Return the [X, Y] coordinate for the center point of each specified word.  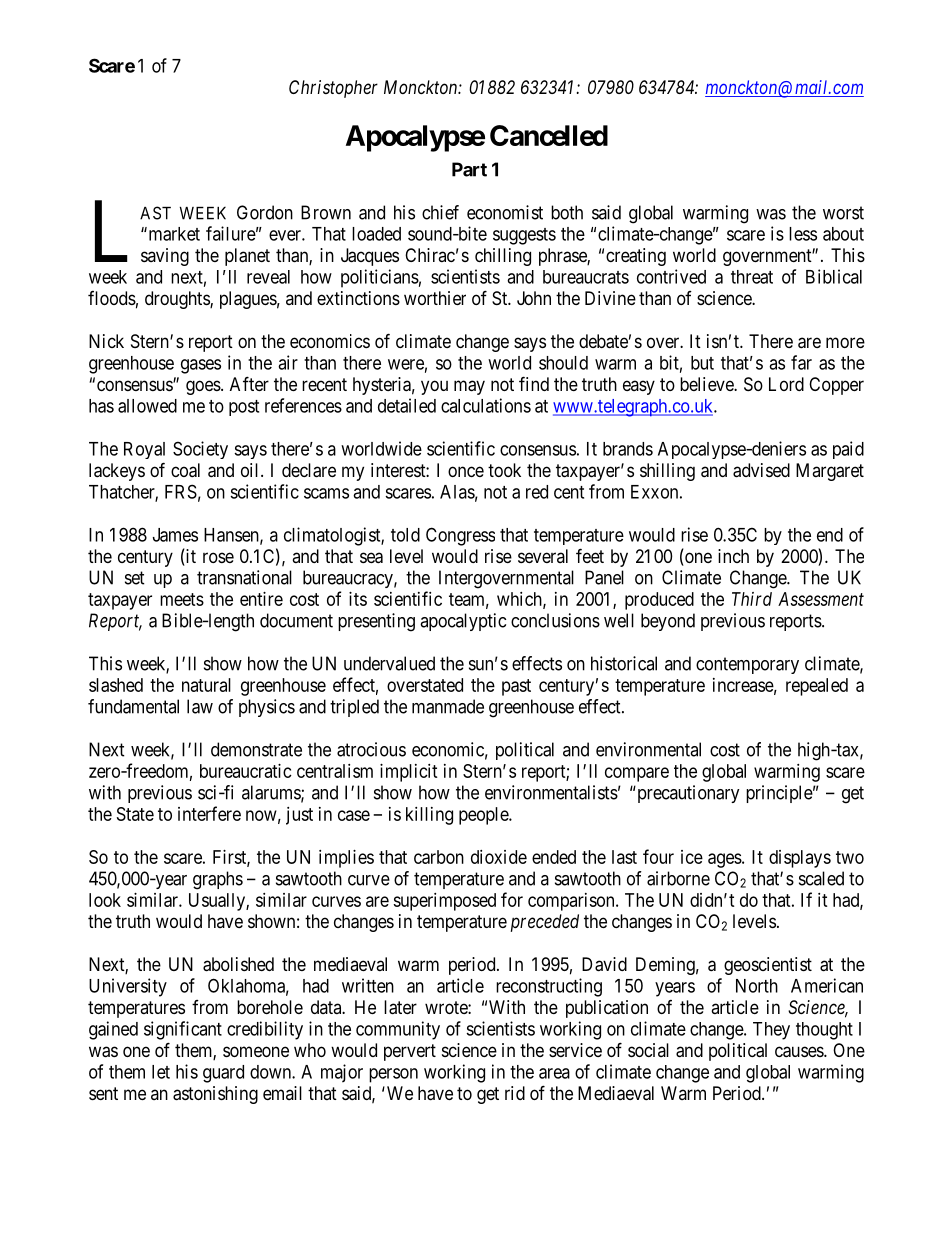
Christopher [333, 89]
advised [761, 470]
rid [515, 1093]
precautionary [687, 794]
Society [200, 450]
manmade [448, 706]
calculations [486, 405]
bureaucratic [246, 771]
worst [843, 213]
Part [469, 169]
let [161, 1072]
